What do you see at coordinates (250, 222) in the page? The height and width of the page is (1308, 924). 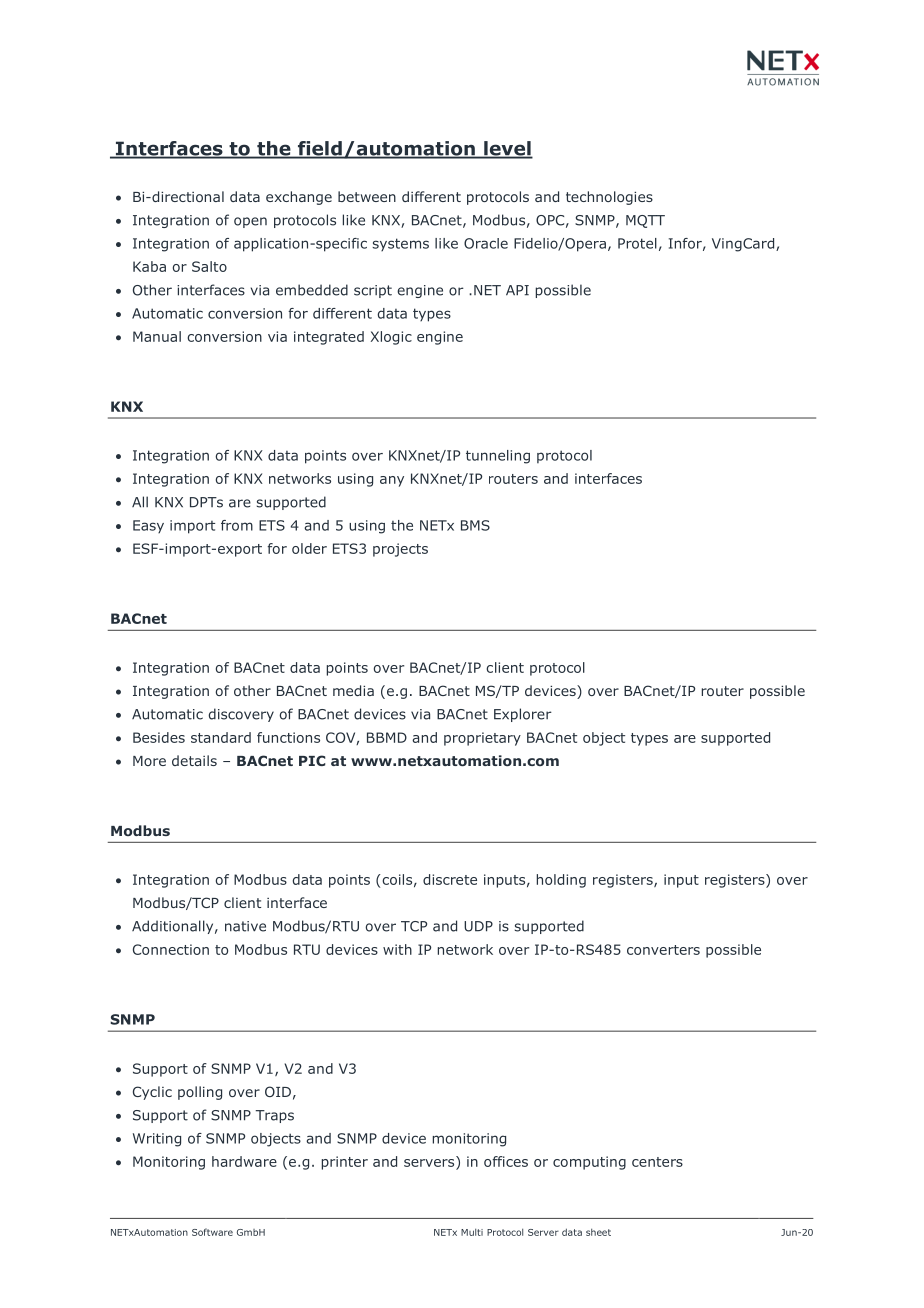 I see `open` at bounding box center [250, 222].
